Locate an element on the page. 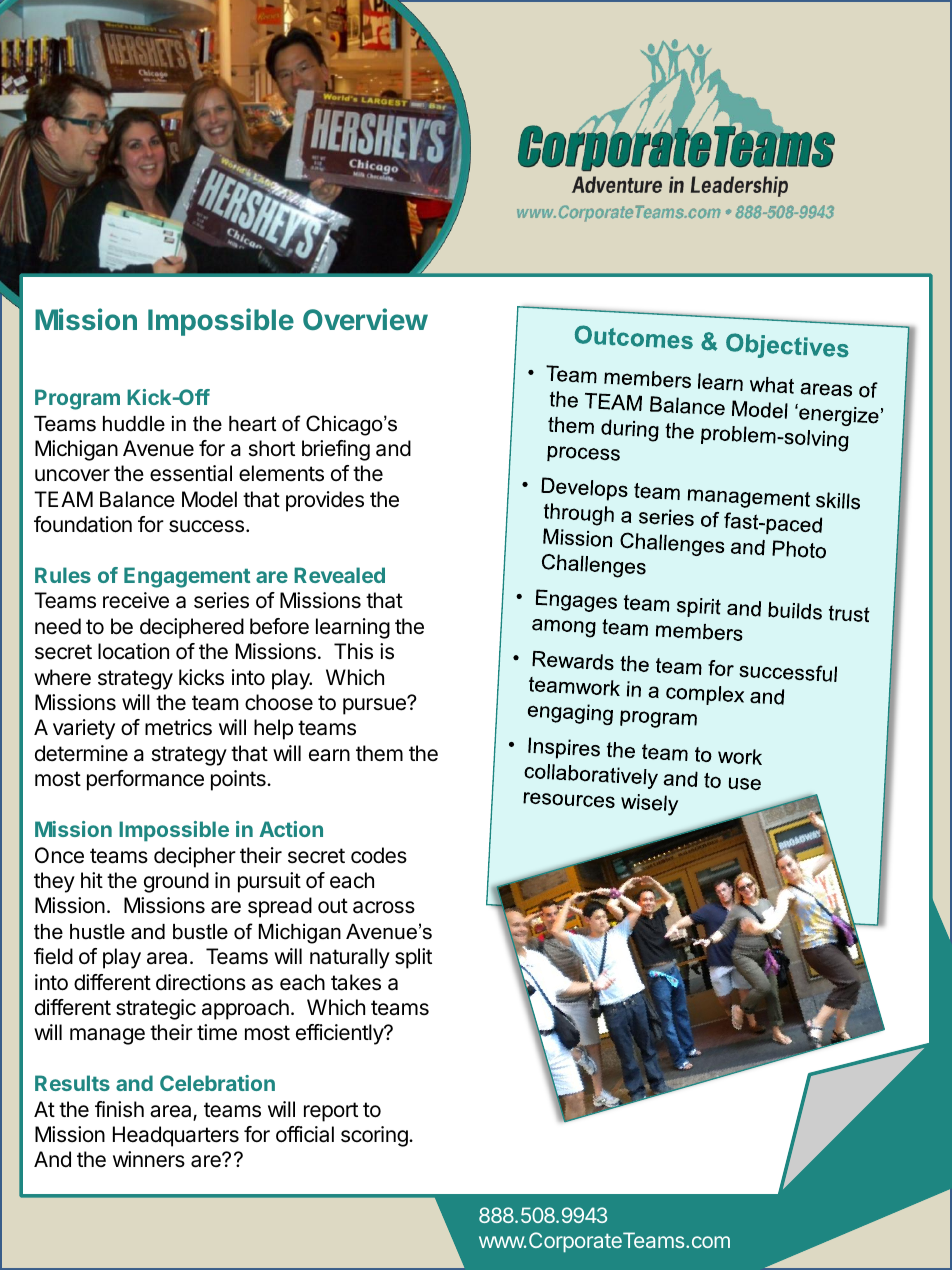  This is located at coordinates (353, 651).
